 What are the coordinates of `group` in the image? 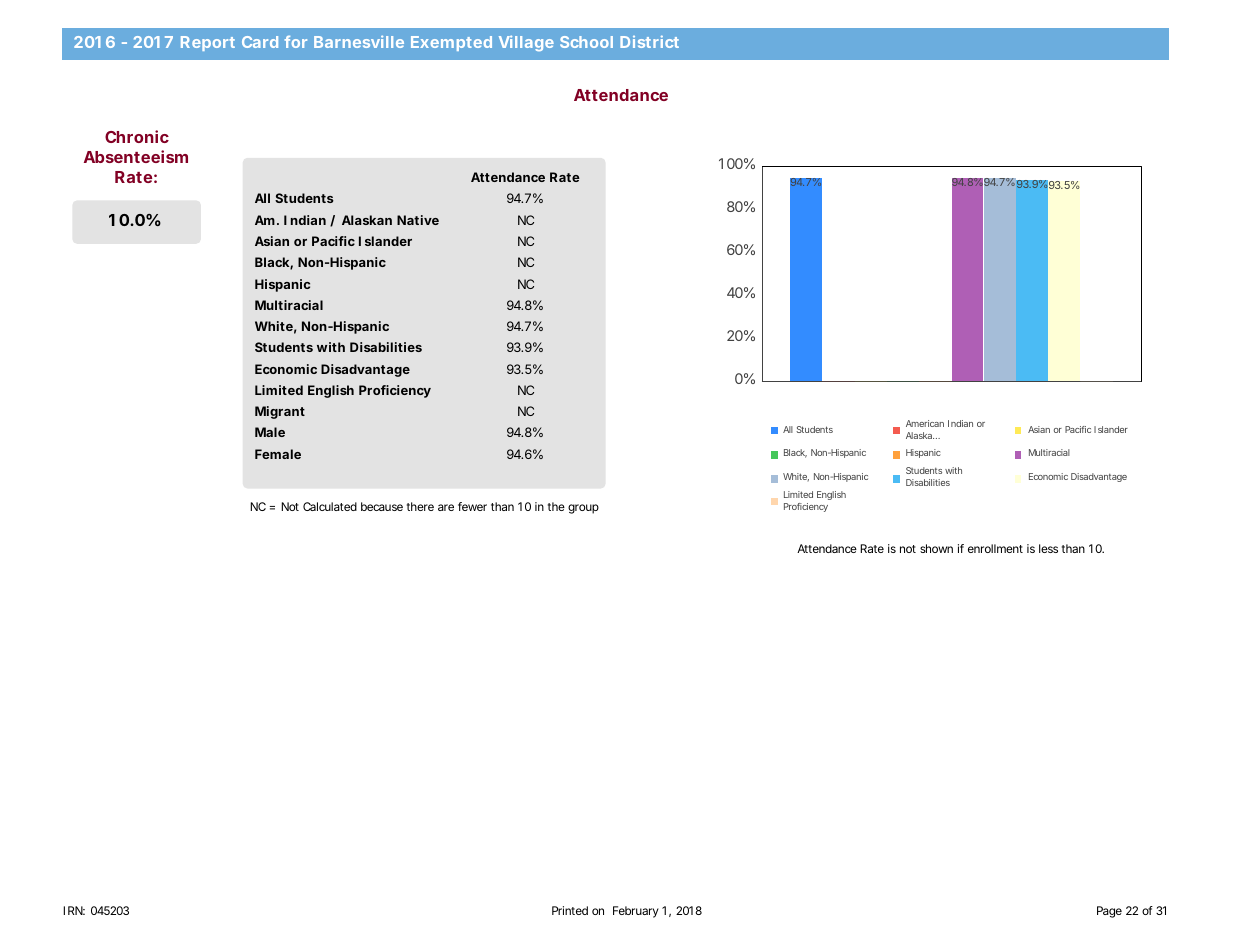 It's located at (583, 509).
